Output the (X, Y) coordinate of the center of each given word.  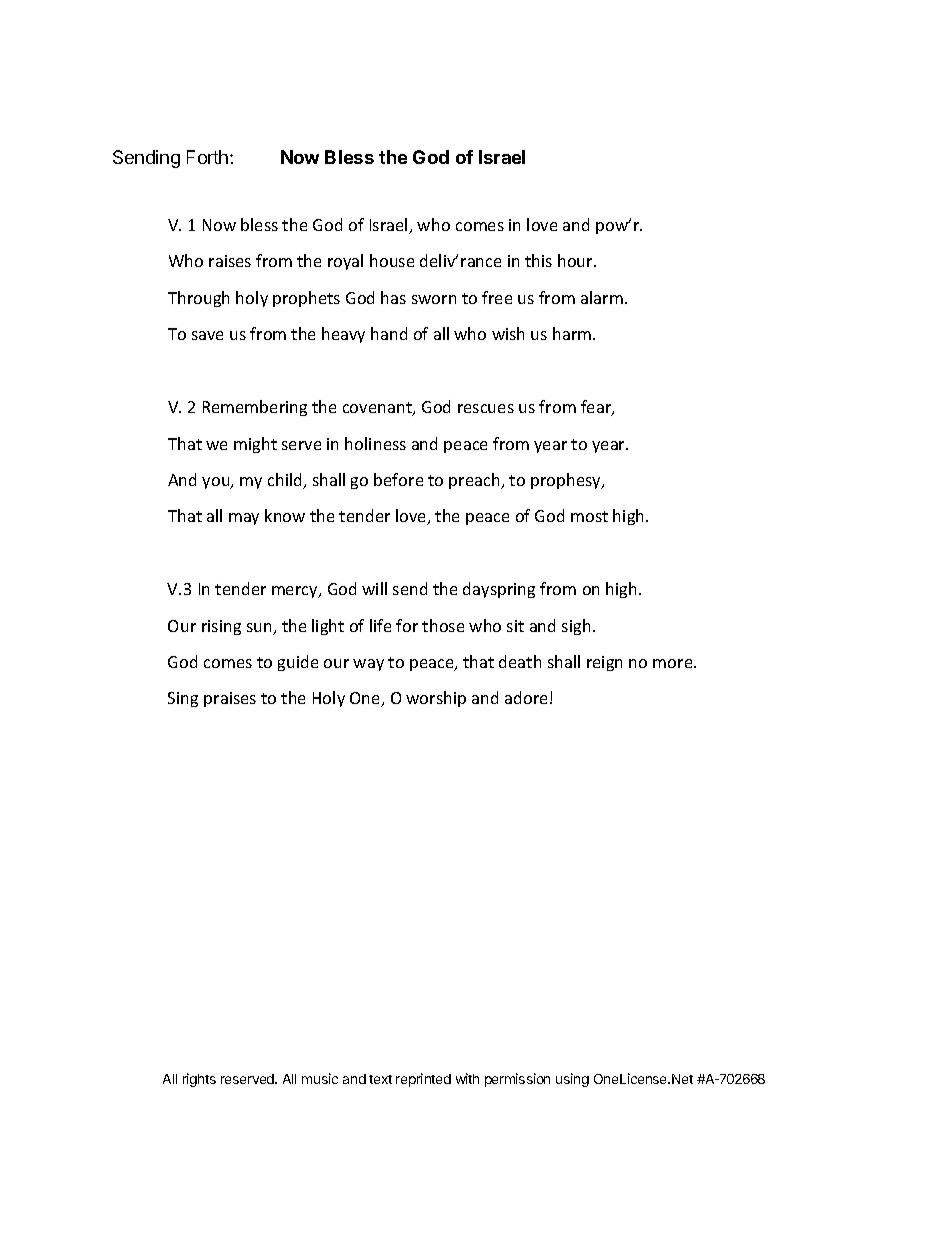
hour (576, 260)
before (398, 479)
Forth (209, 157)
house (392, 260)
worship (436, 699)
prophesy (567, 481)
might (255, 445)
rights (199, 1080)
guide (298, 663)
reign (604, 663)
